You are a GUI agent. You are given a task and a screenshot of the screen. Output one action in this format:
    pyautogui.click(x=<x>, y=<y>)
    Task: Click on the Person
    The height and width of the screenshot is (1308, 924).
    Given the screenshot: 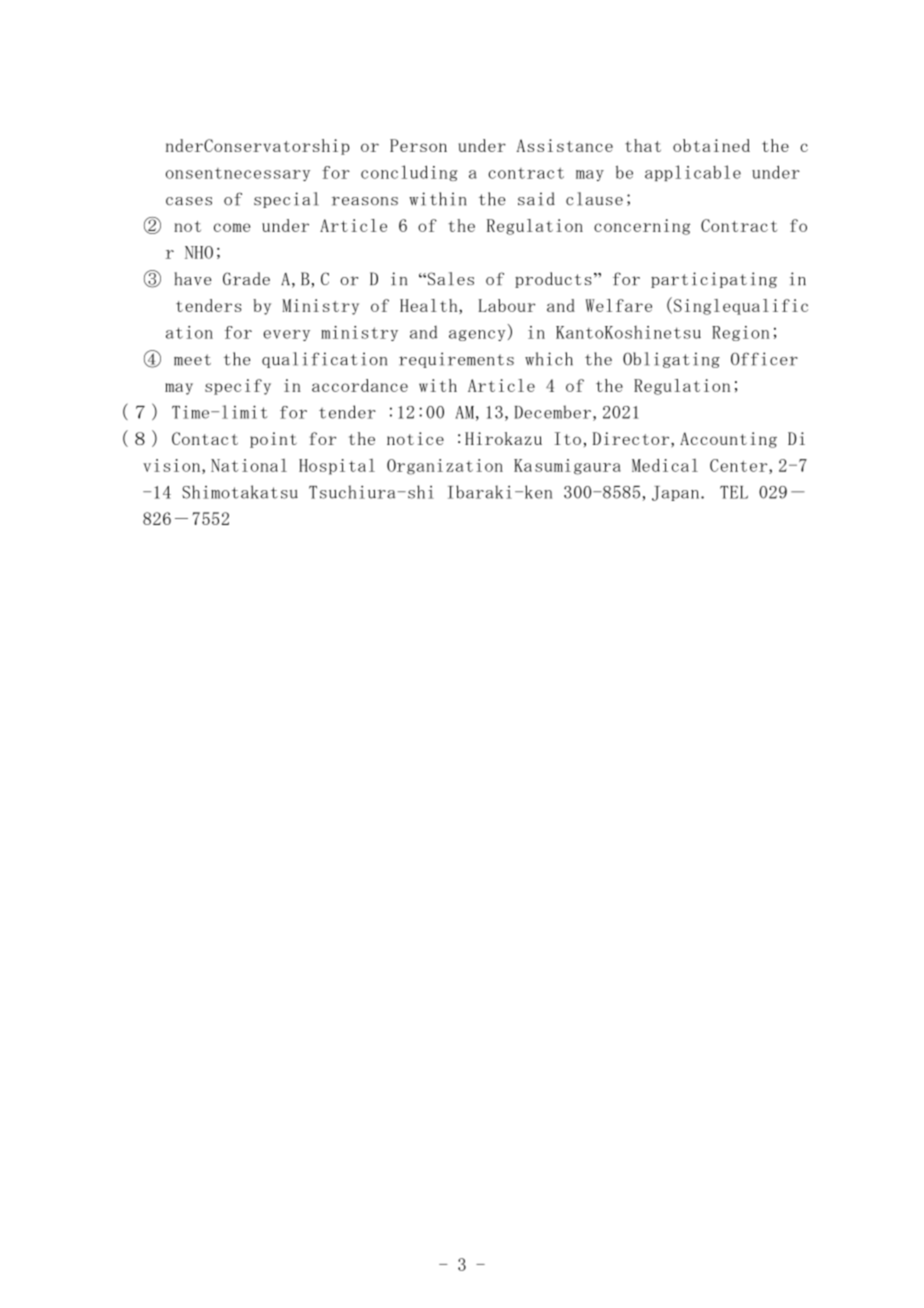 What is the action you would take?
    pyautogui.click(x=418, y=145)
